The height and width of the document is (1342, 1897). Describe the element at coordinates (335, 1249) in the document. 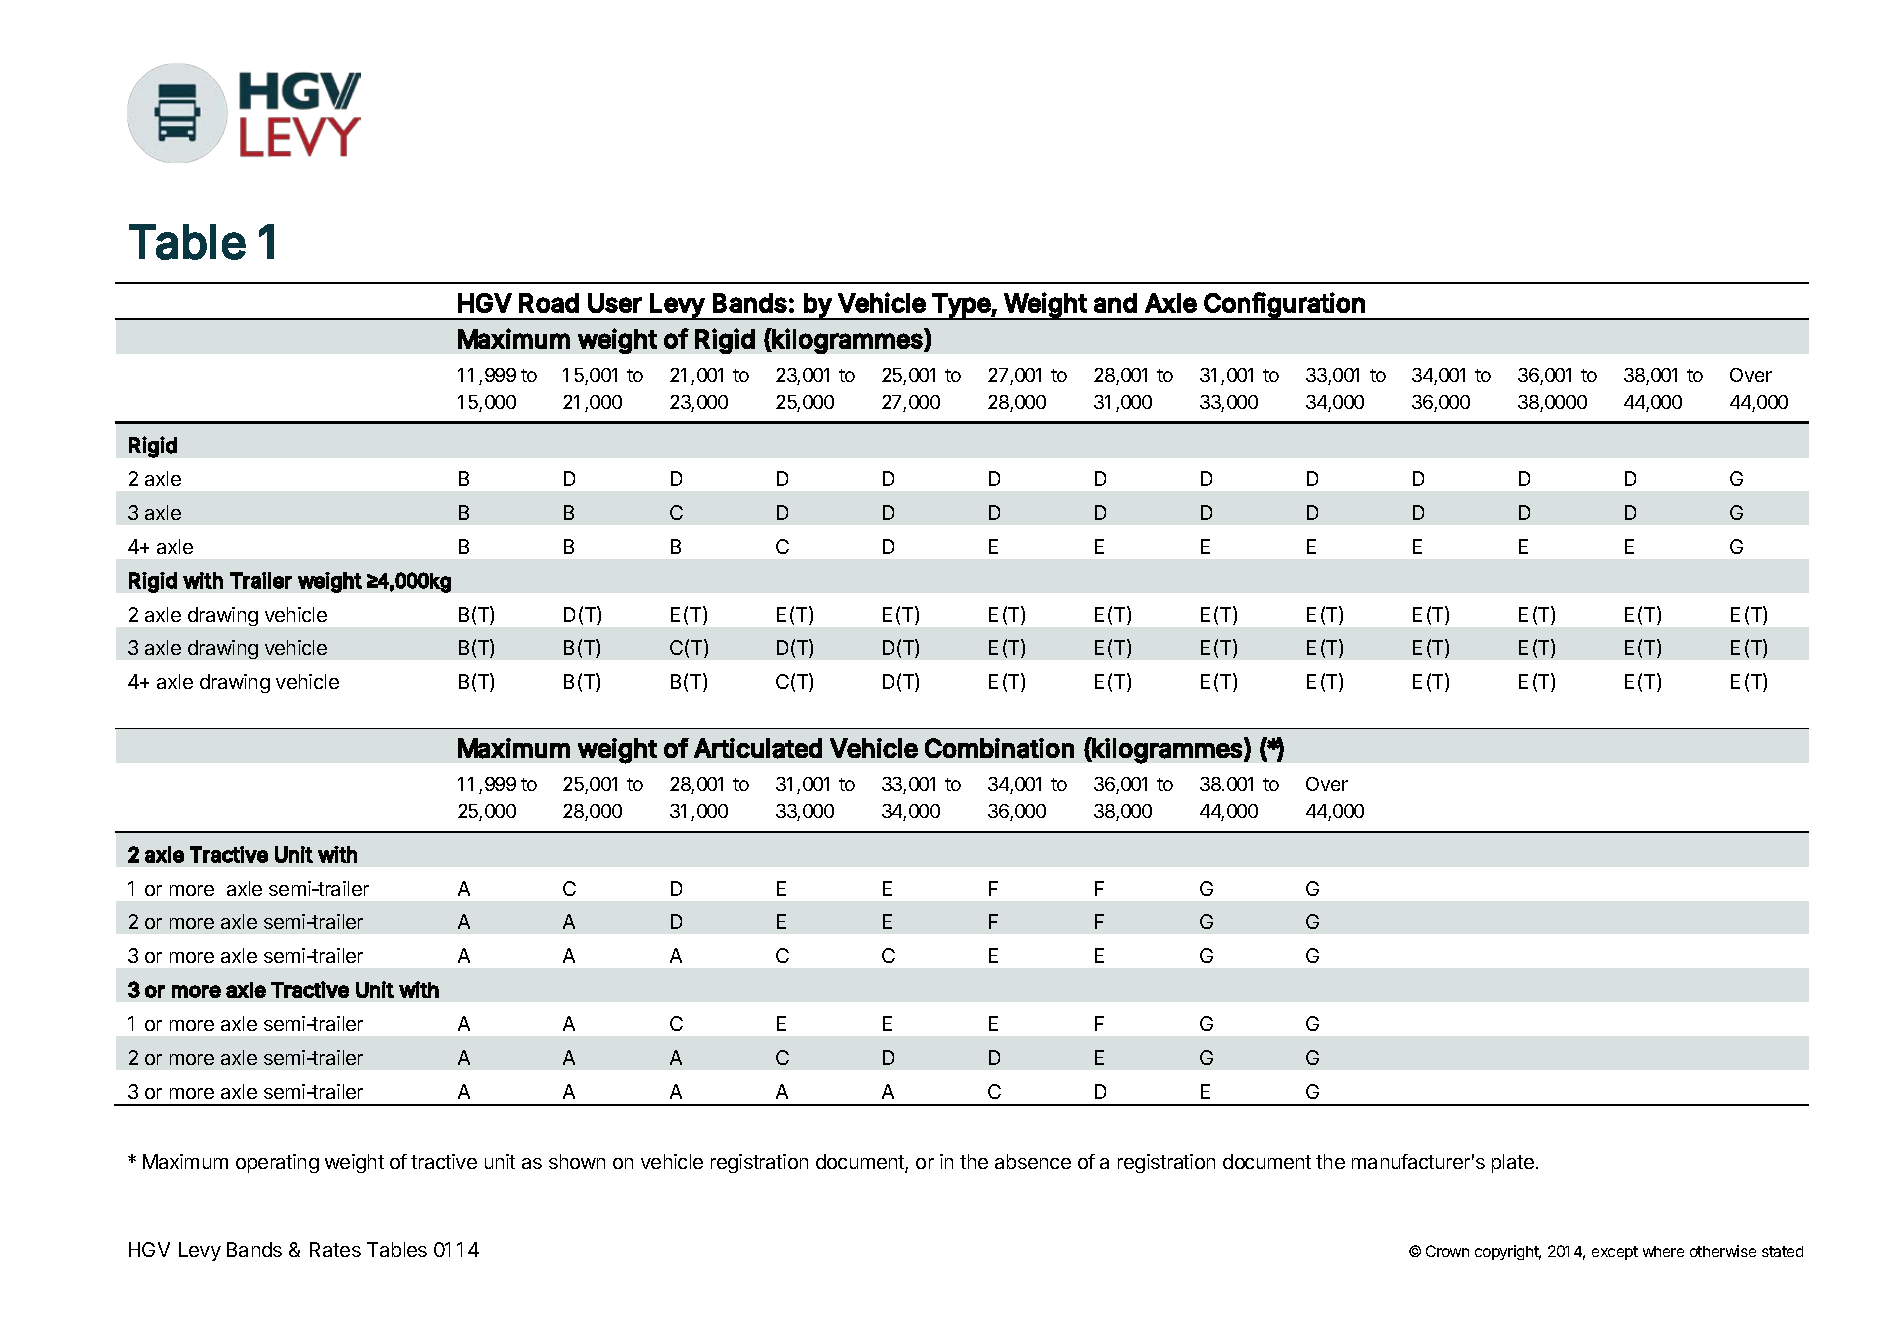

I see `Rates` at that location.
